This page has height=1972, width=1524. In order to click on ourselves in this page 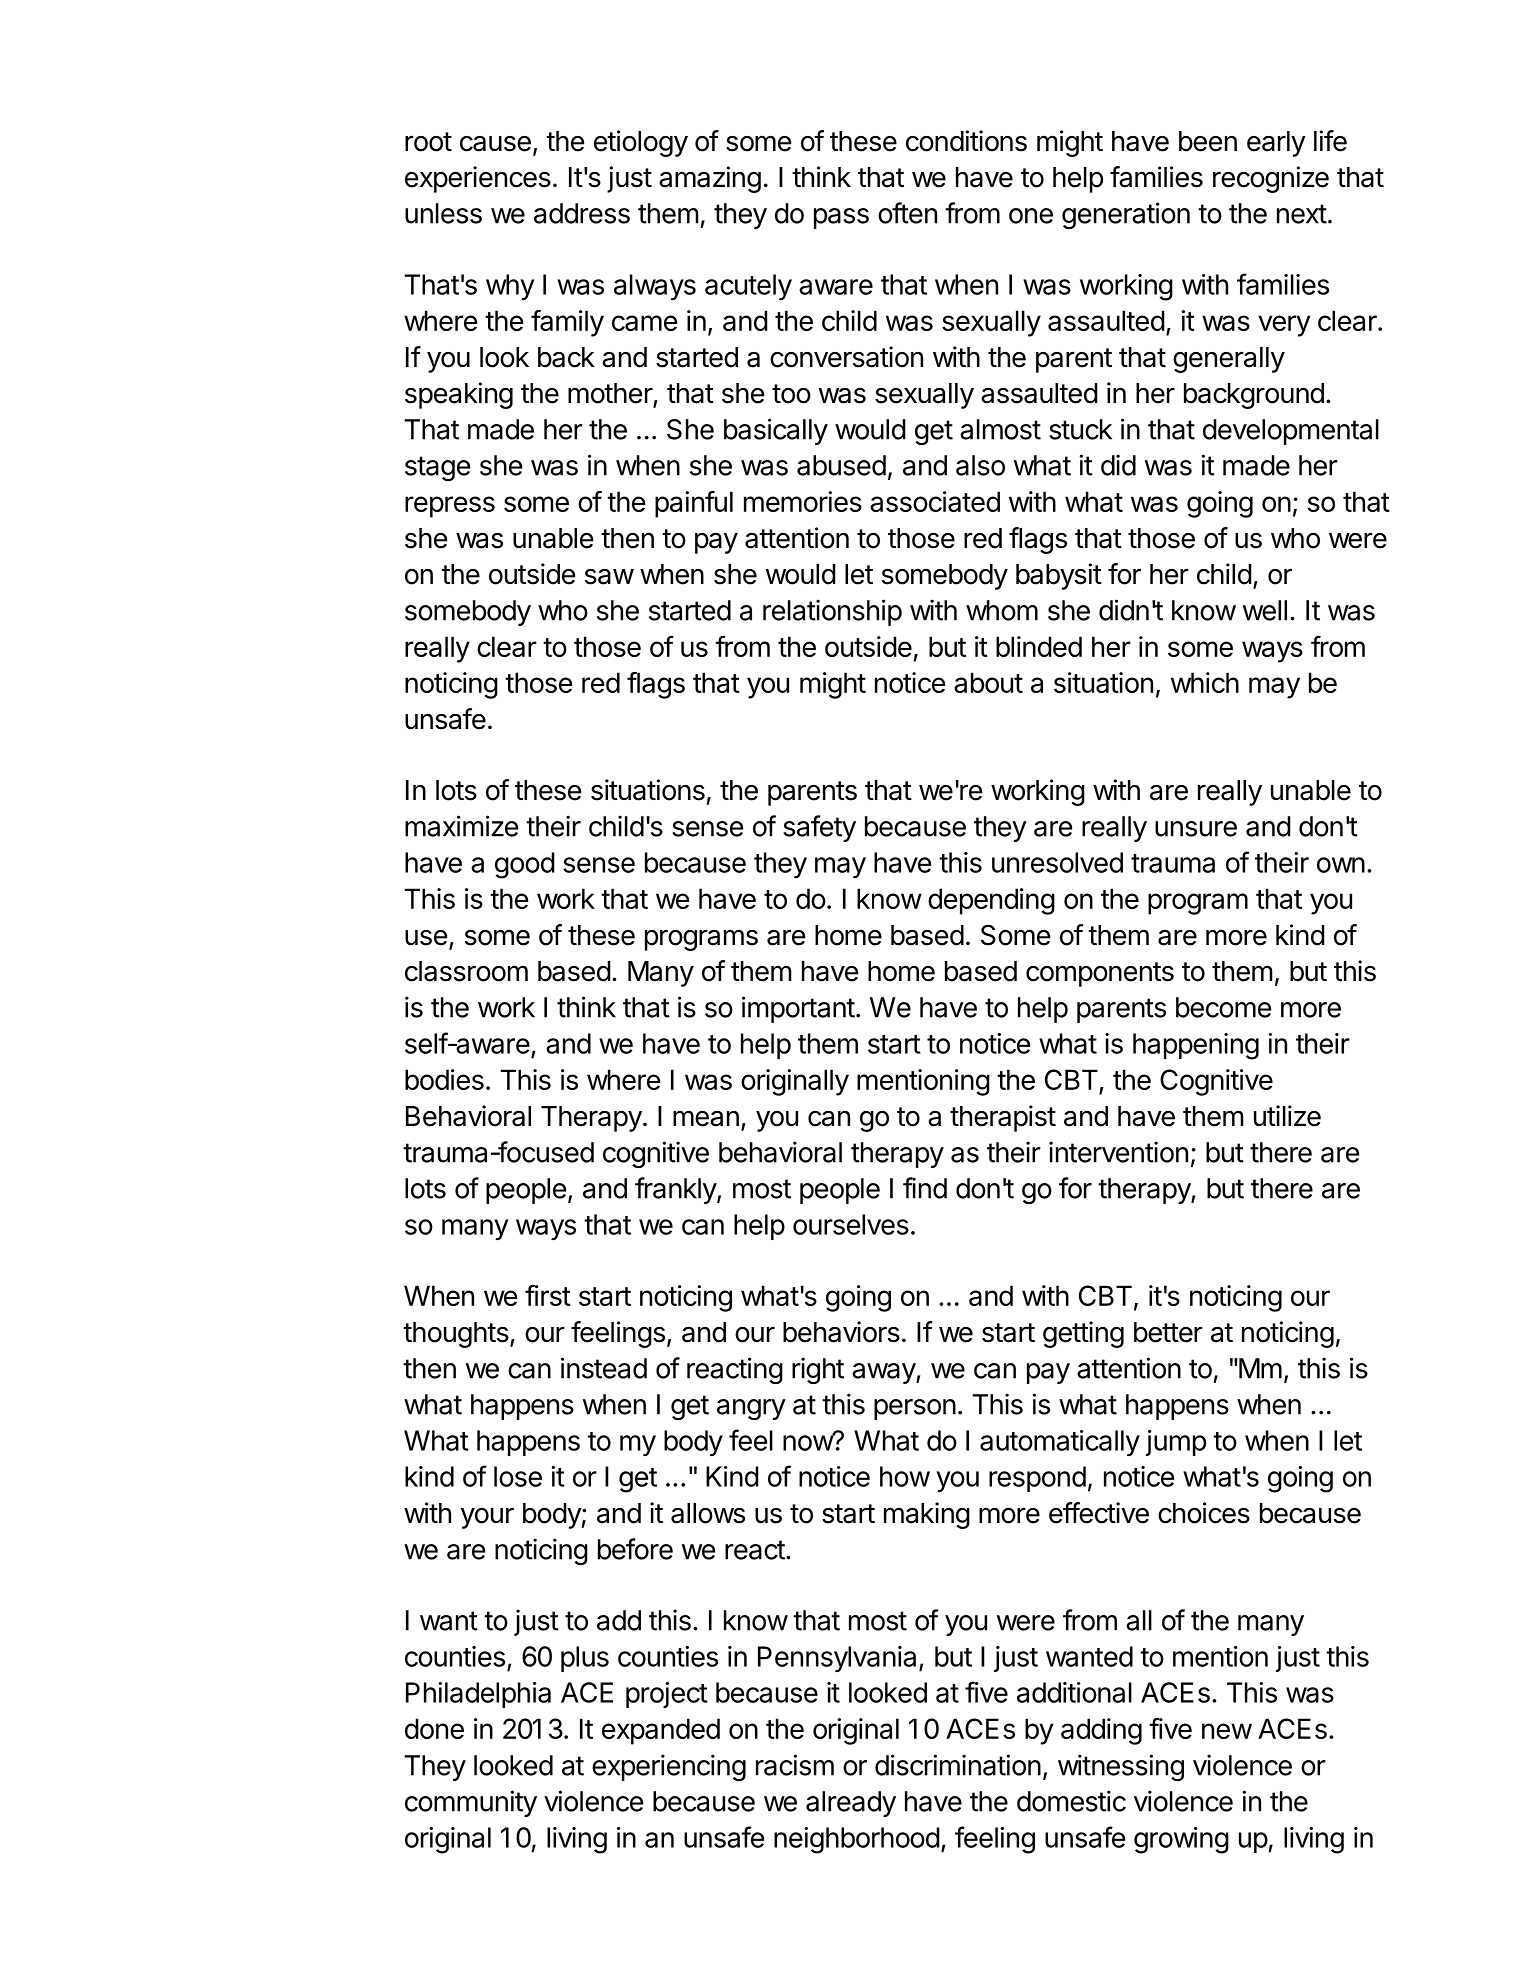, I will do `click(851, 1224)`.
